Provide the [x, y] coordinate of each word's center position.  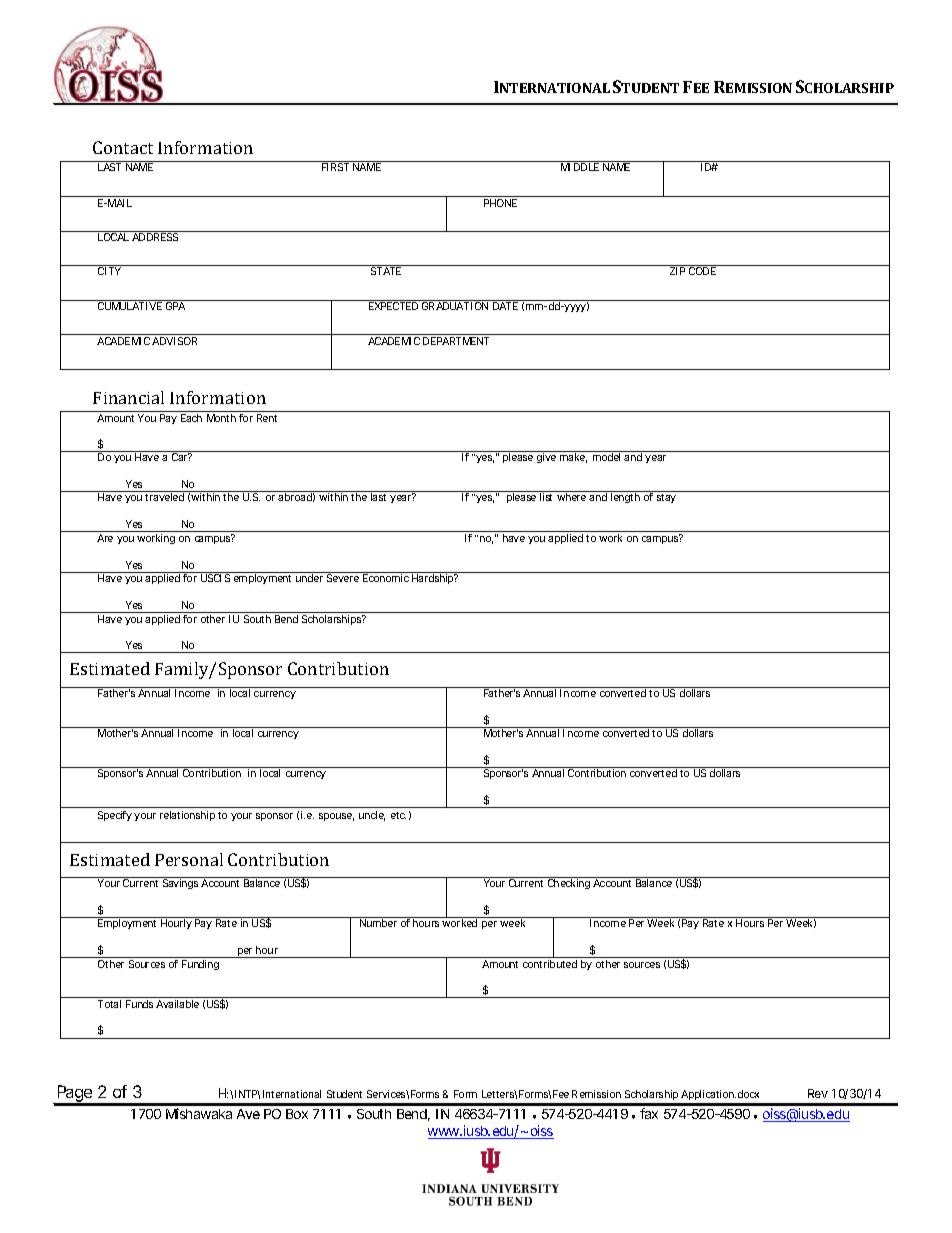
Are [105, 538]
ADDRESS [155, 236]
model [606, 457]
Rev [818, 1093]
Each [191, 418]
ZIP [677, 271]
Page [74, 1095]
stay [666, 498]
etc [398, 815]
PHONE [500, 203]
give [546, 458]
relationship [187, 816]
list [546, 497]
